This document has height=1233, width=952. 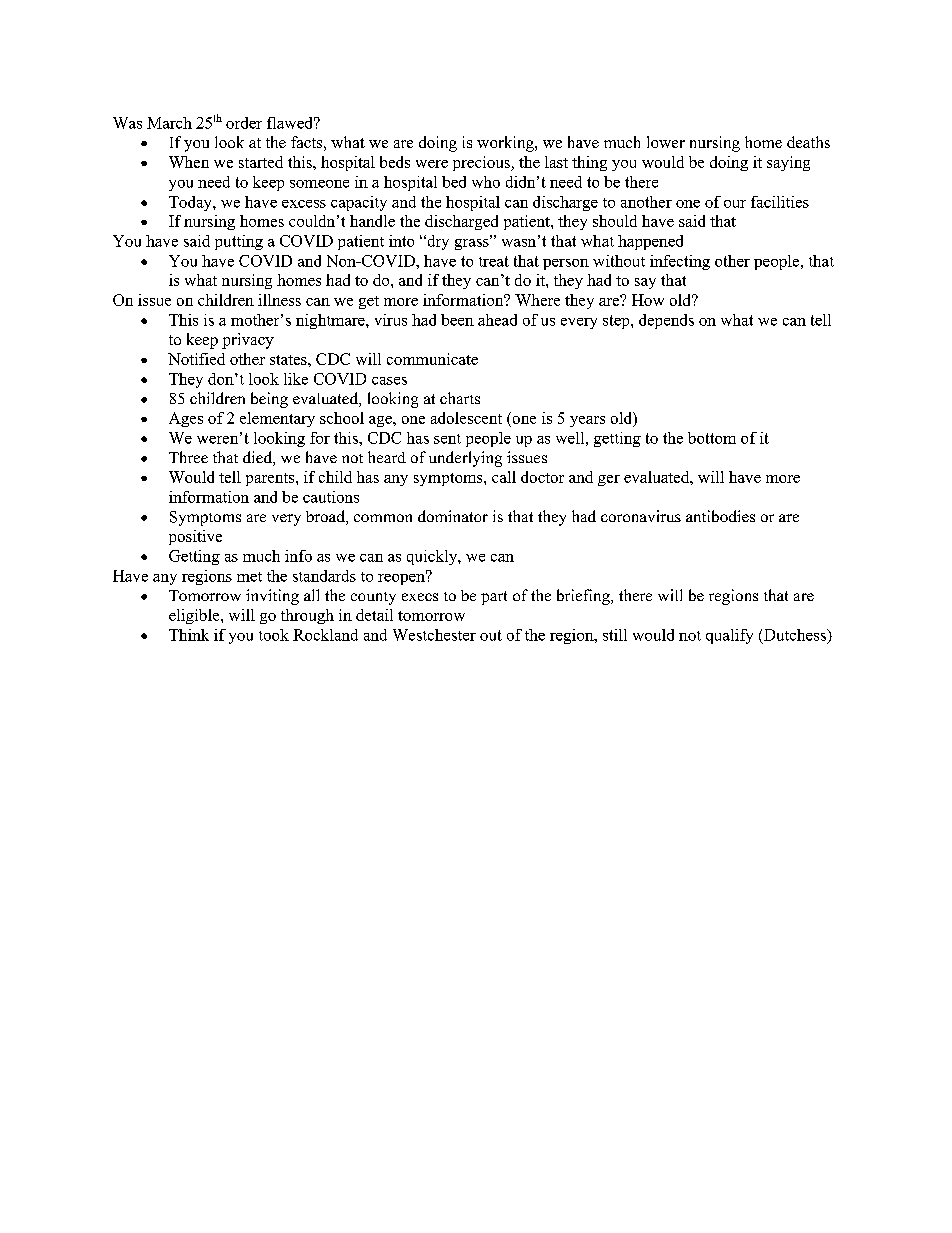 I want to click on lower, so click(x=666, y=142).
